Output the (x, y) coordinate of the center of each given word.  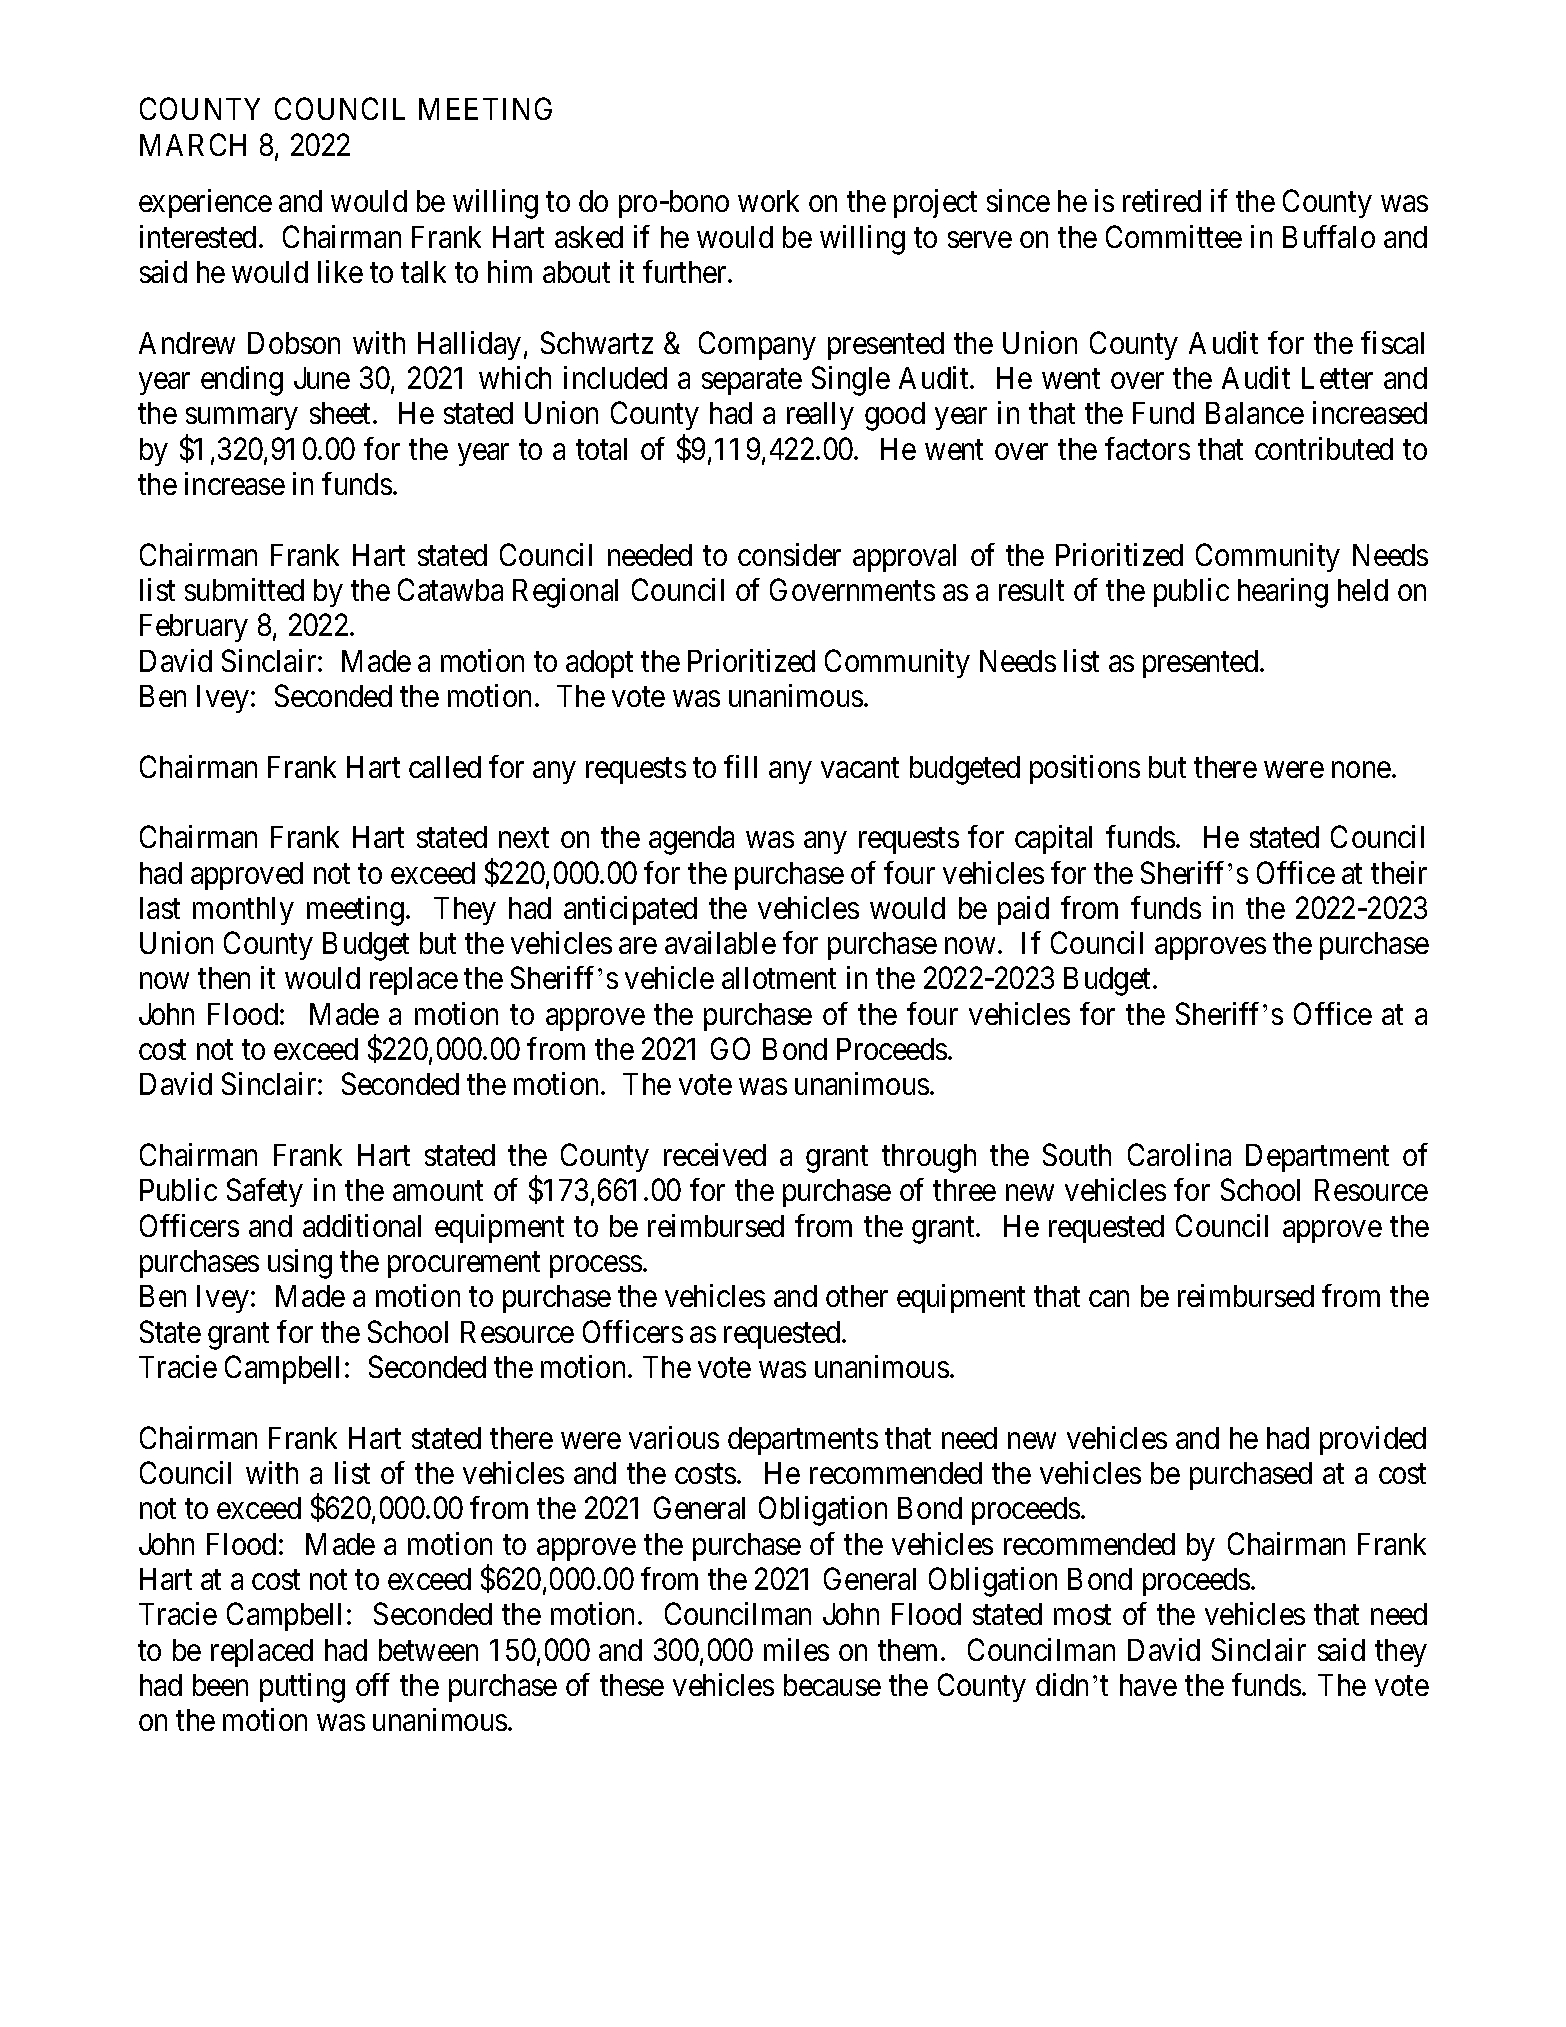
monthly (243, 911)
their (1399, 872)
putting (302, 1688)
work (768, 201)
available (720, 942)
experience (205, 203)
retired (1162, 200)
